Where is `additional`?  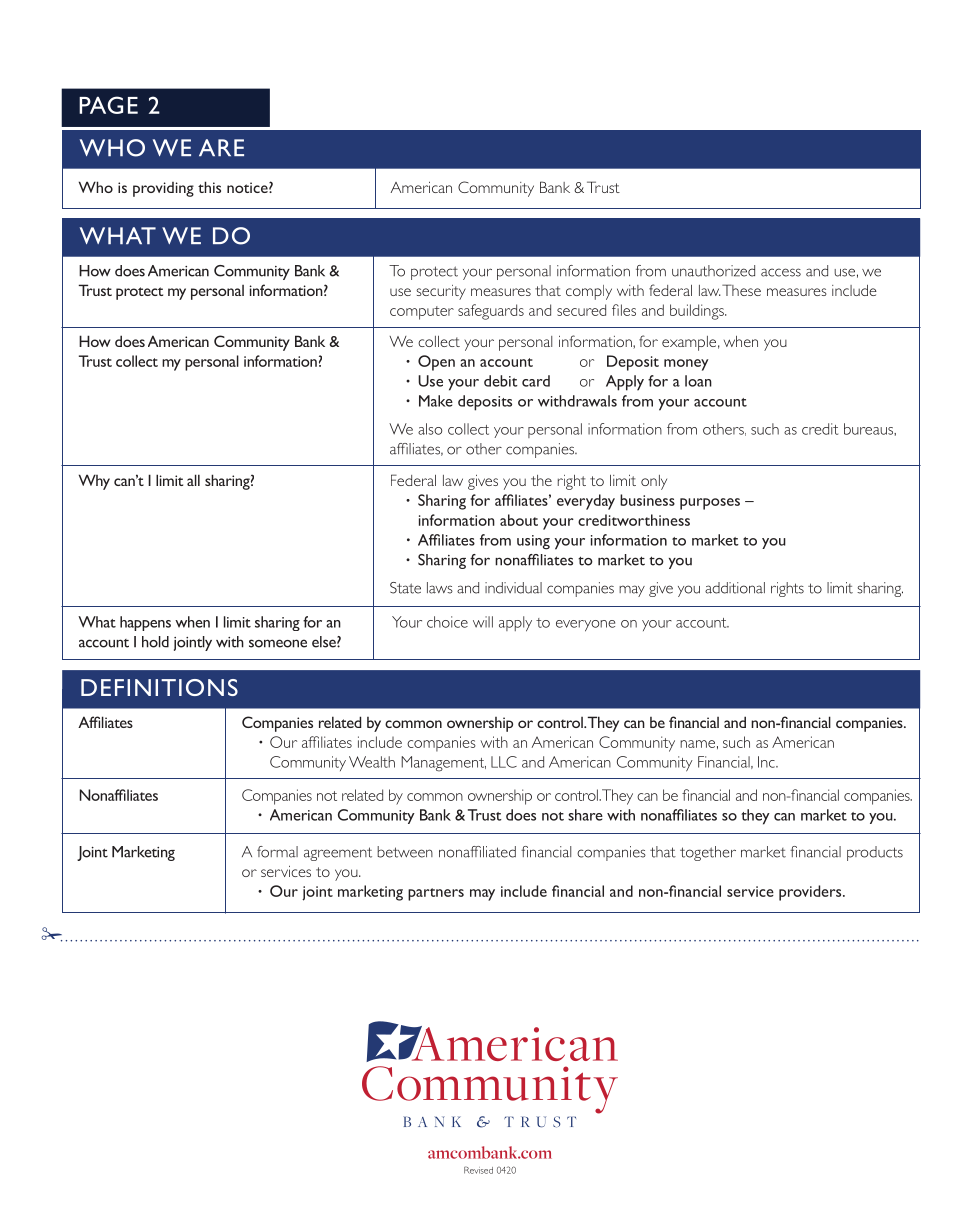
additional is located at coordinates (735, 588).
